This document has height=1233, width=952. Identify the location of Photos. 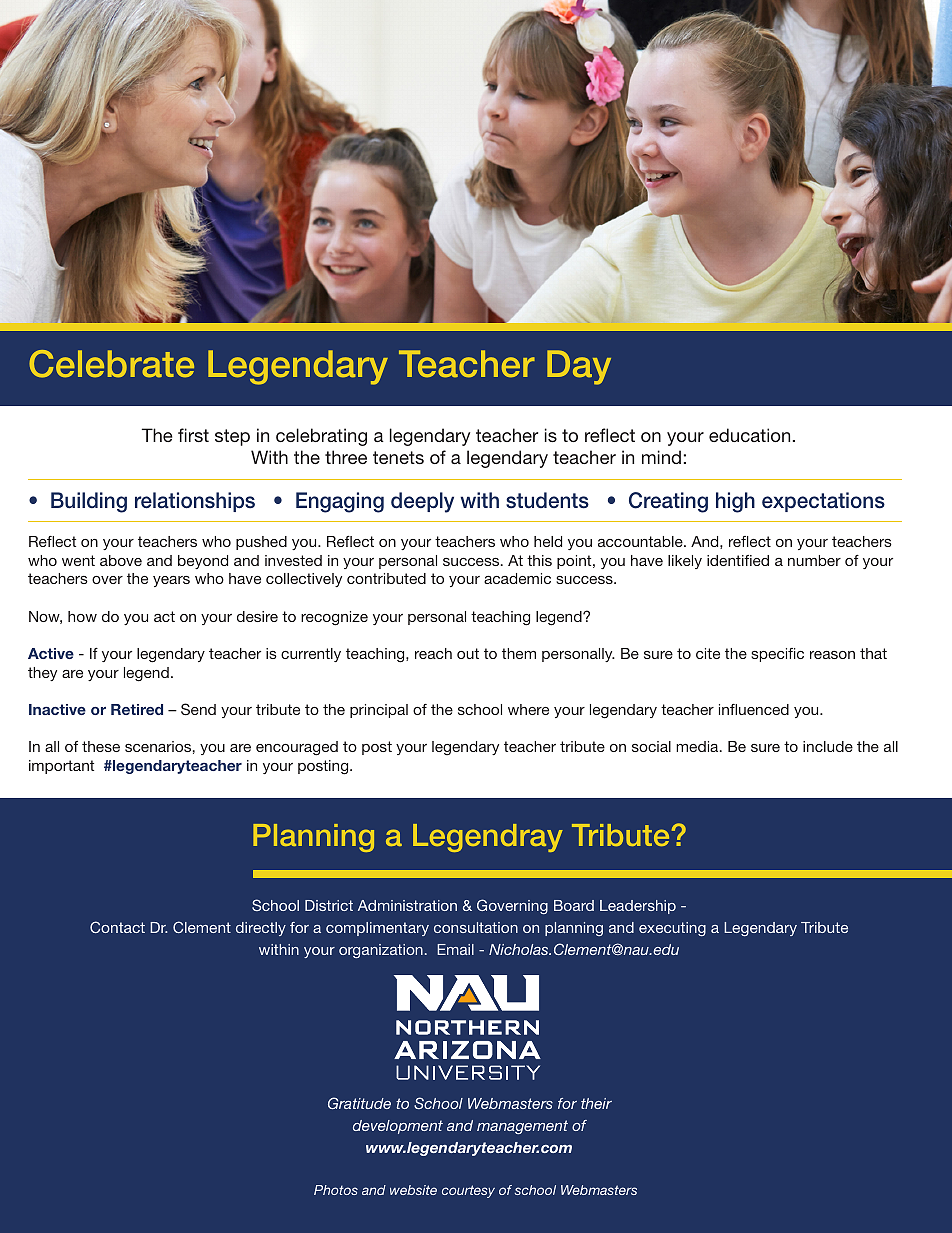
(336, 1190).
